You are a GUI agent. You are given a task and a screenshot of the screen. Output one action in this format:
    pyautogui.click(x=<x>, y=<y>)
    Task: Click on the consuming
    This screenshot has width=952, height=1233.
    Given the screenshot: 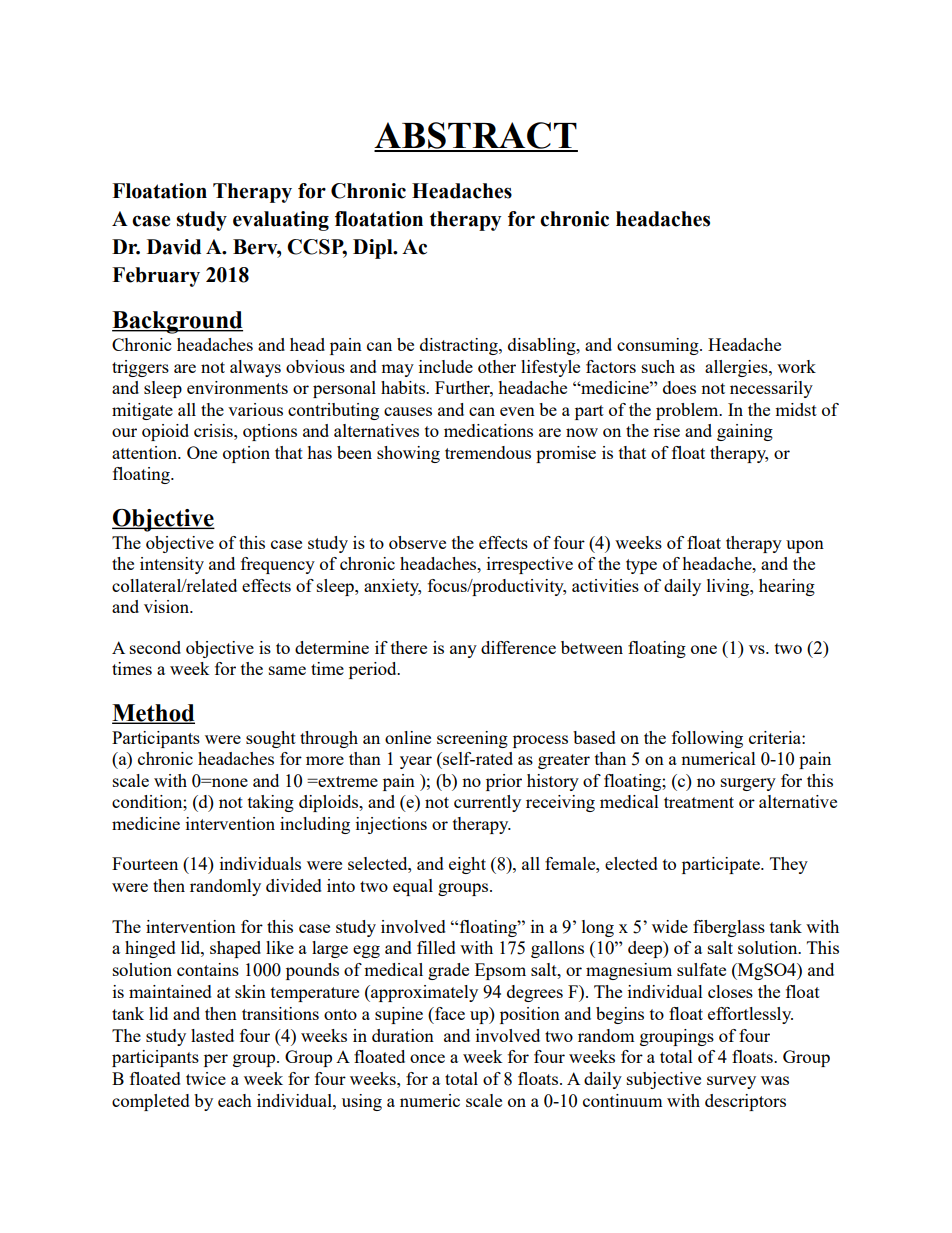 What is the action you would take?
    pyautogui.click(x=659, y=346)
